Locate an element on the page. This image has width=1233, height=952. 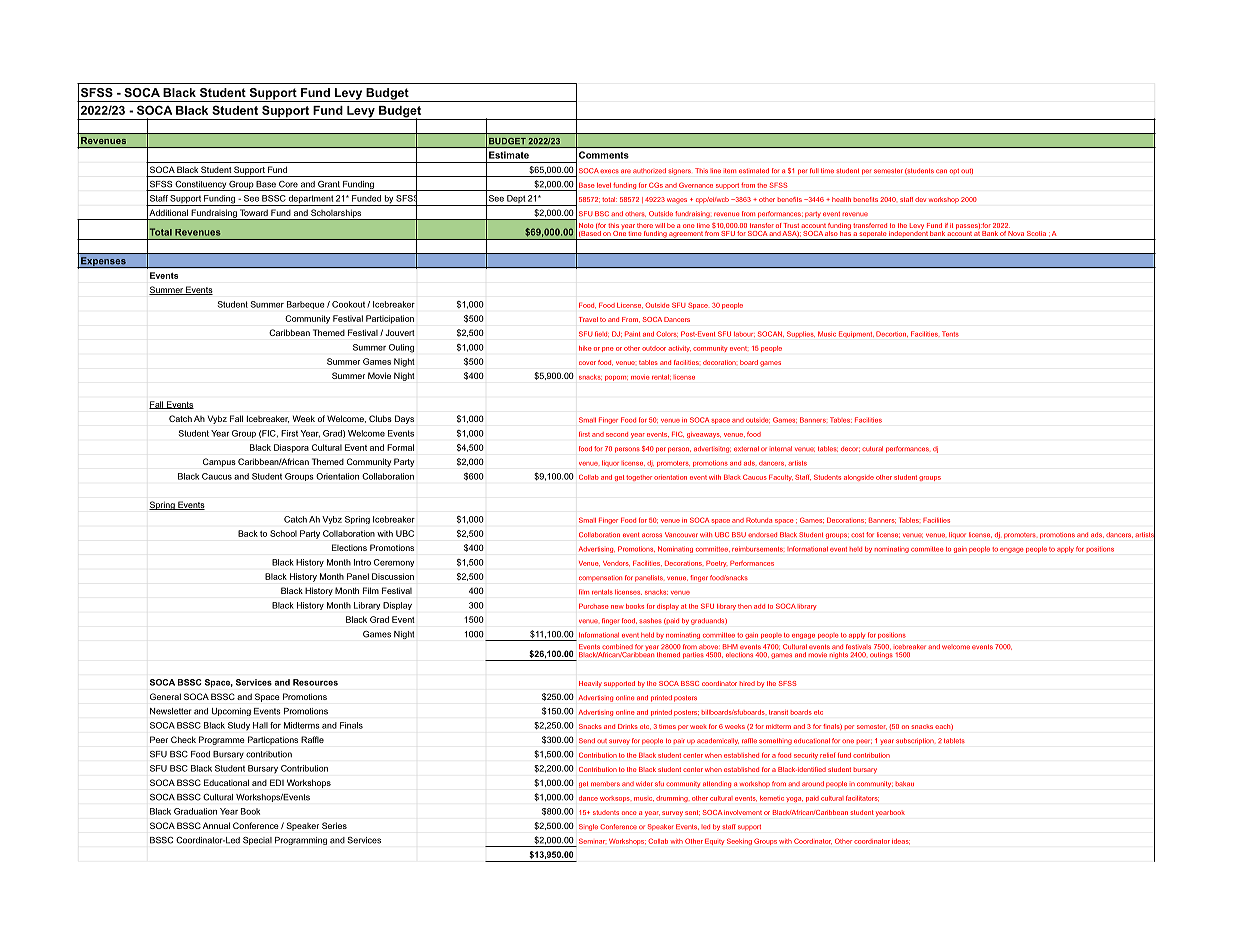
Single is located at coordinates (588, 827).
